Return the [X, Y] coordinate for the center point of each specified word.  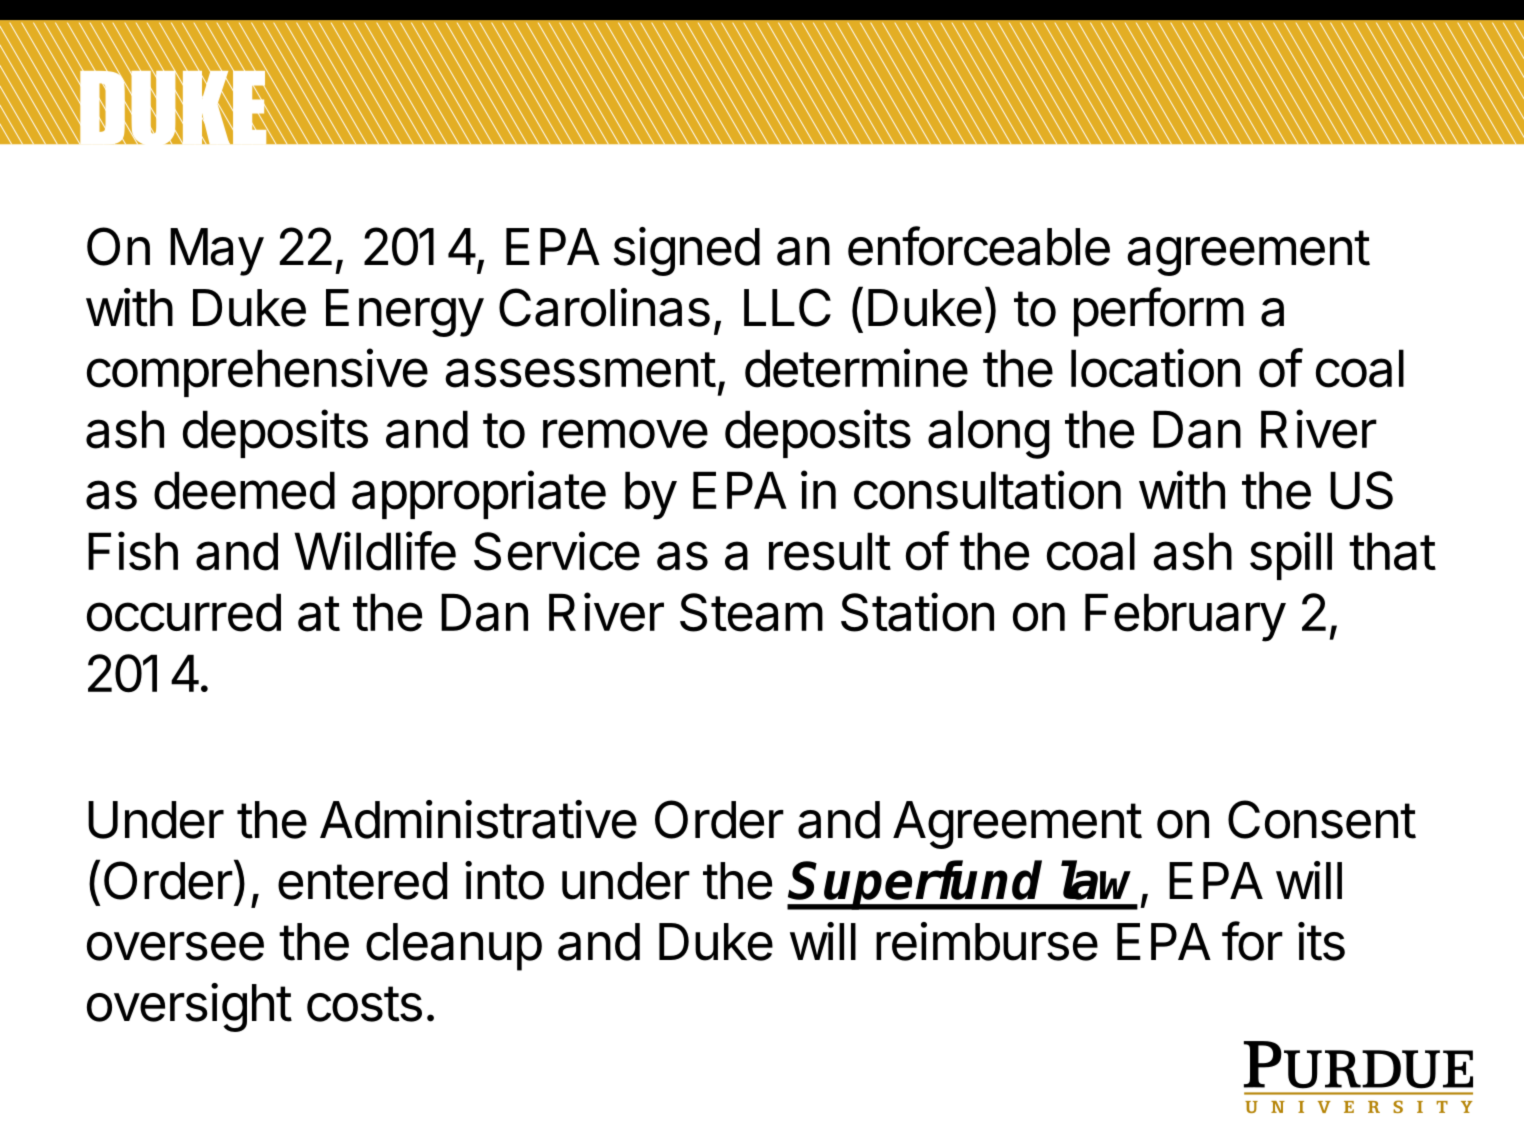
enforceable [979, 246]
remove [625, 434]
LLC [787, 307]
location [1155, 368]
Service [557, 551]
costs [364, 1004]
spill [1291, 555]
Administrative [478, 819]
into [504, 880]
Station [917, 612]
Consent [1322, 819]
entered [362, 881]
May [217, 252]
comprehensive [257, 372]
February [1185, 617]
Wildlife [375, 551]
